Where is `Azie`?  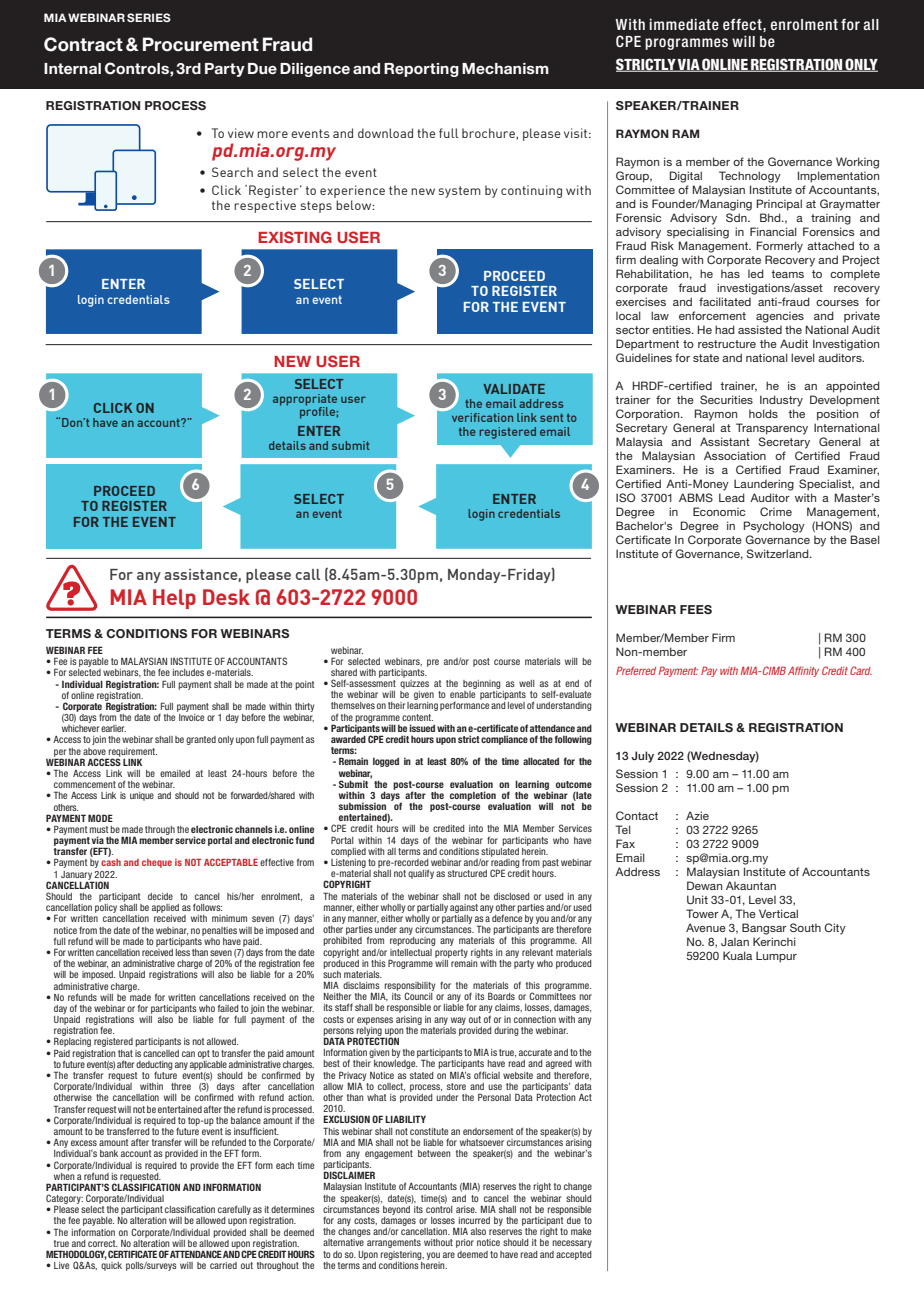
Azie is located at coordinates (697, 815).
